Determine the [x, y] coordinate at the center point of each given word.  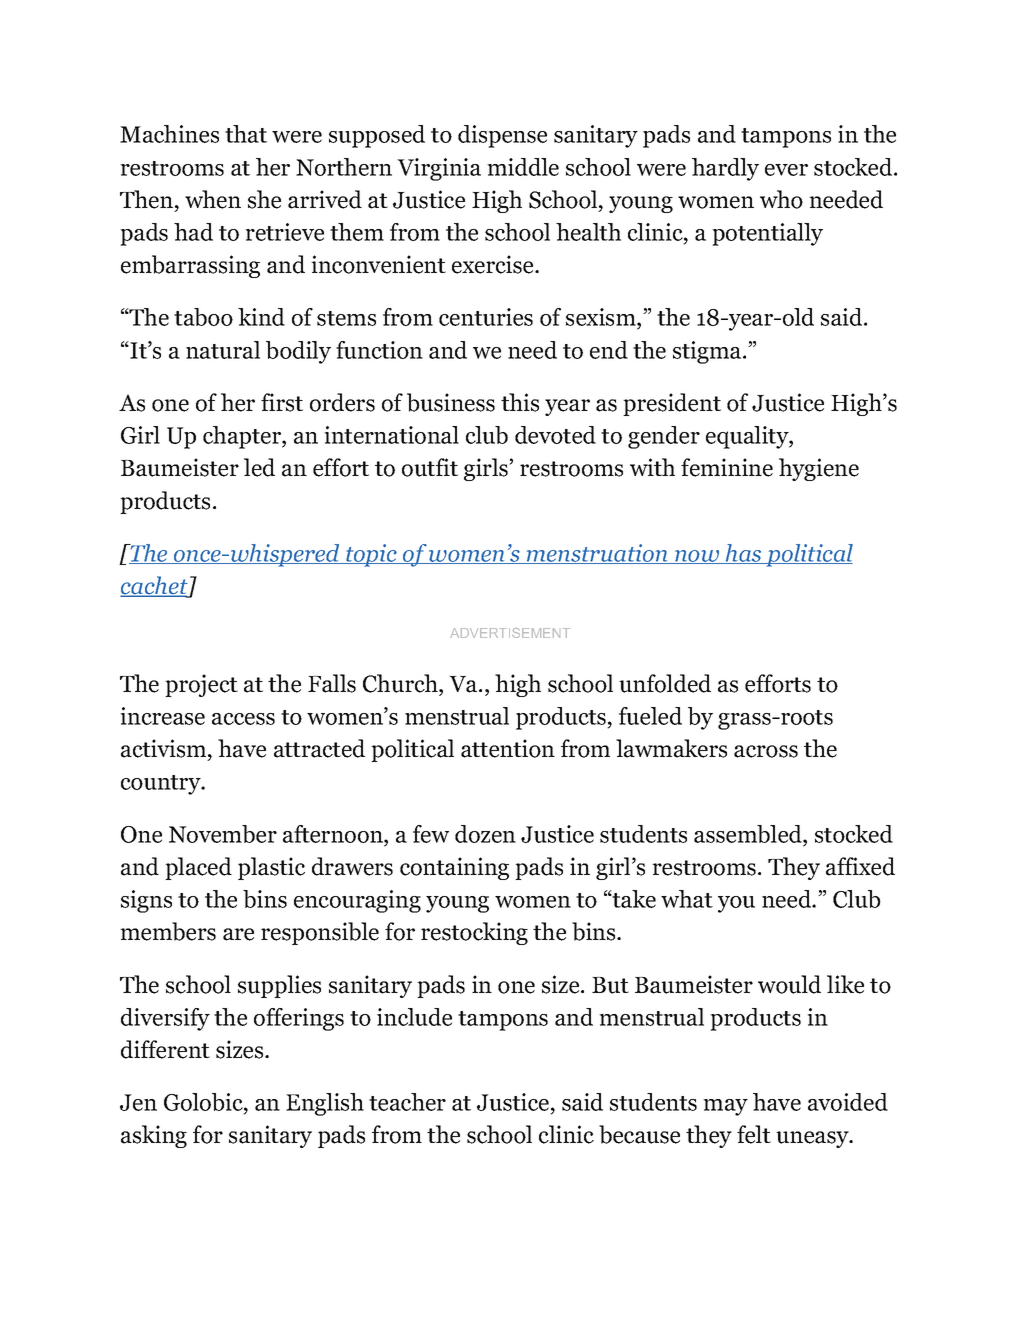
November [223, 834]
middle [523, 167]
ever [786, 170]
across [766, 751]
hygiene [819, 469]
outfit [430, 467]
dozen [485, 834]
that [246, 134]
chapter [243, 437]
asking [154, 1136]
